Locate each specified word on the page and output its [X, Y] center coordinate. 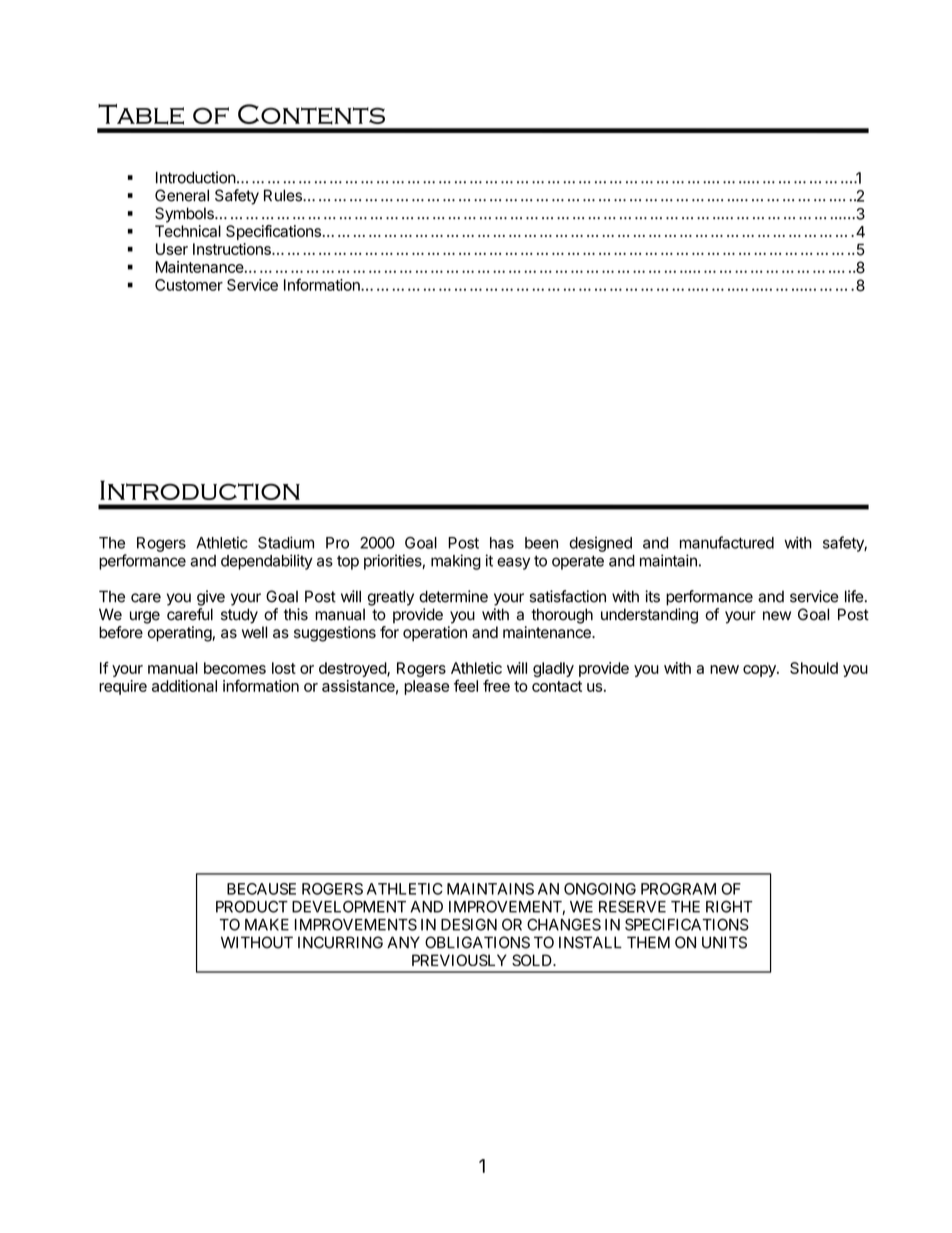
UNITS [724, 942]
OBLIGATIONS [477, 942]
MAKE [267, 925]
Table [141, 114]
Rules [284, 195]
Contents [311, 114]
